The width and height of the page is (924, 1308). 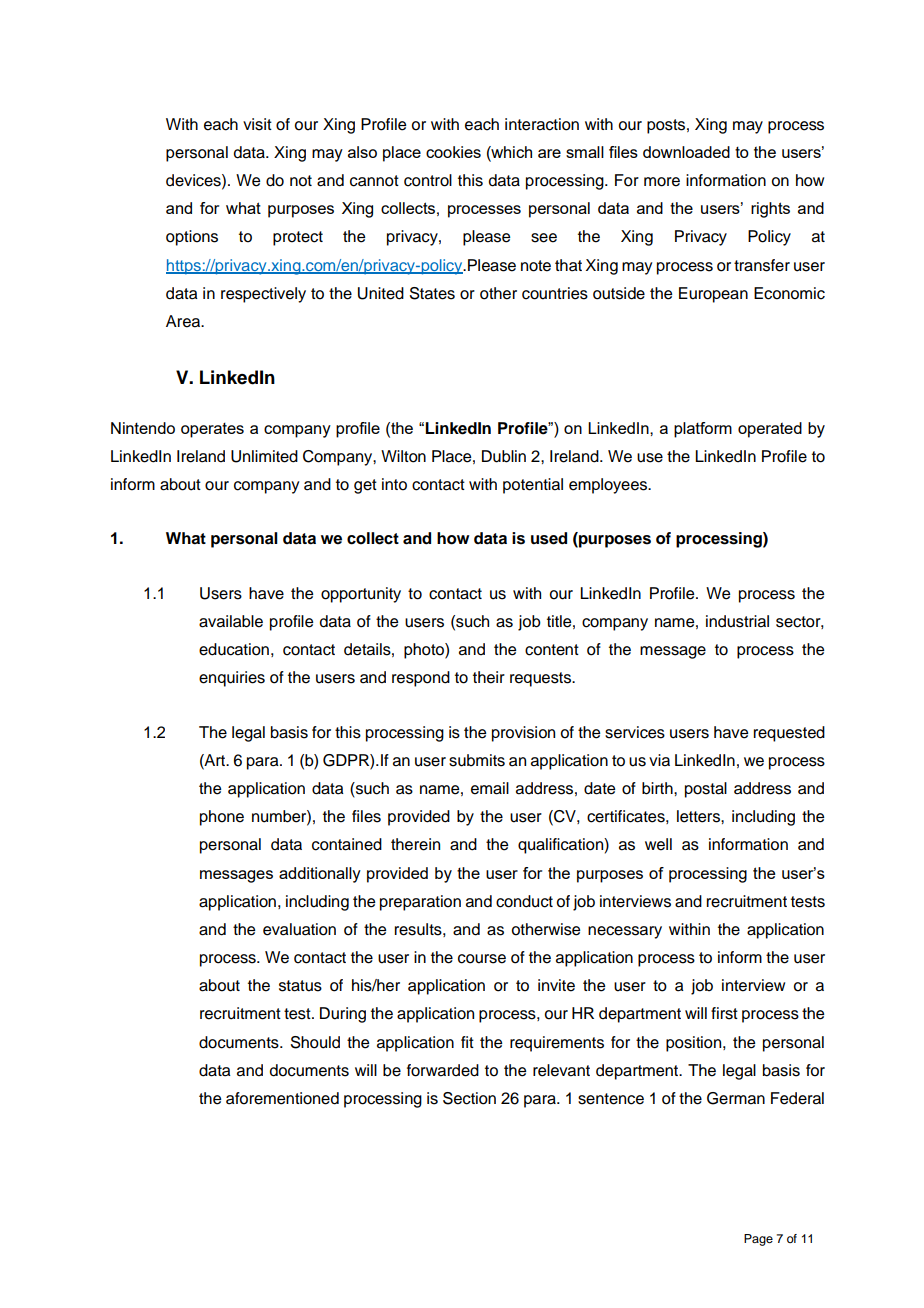 I want to click on visit, so click(x=257, y=124).
